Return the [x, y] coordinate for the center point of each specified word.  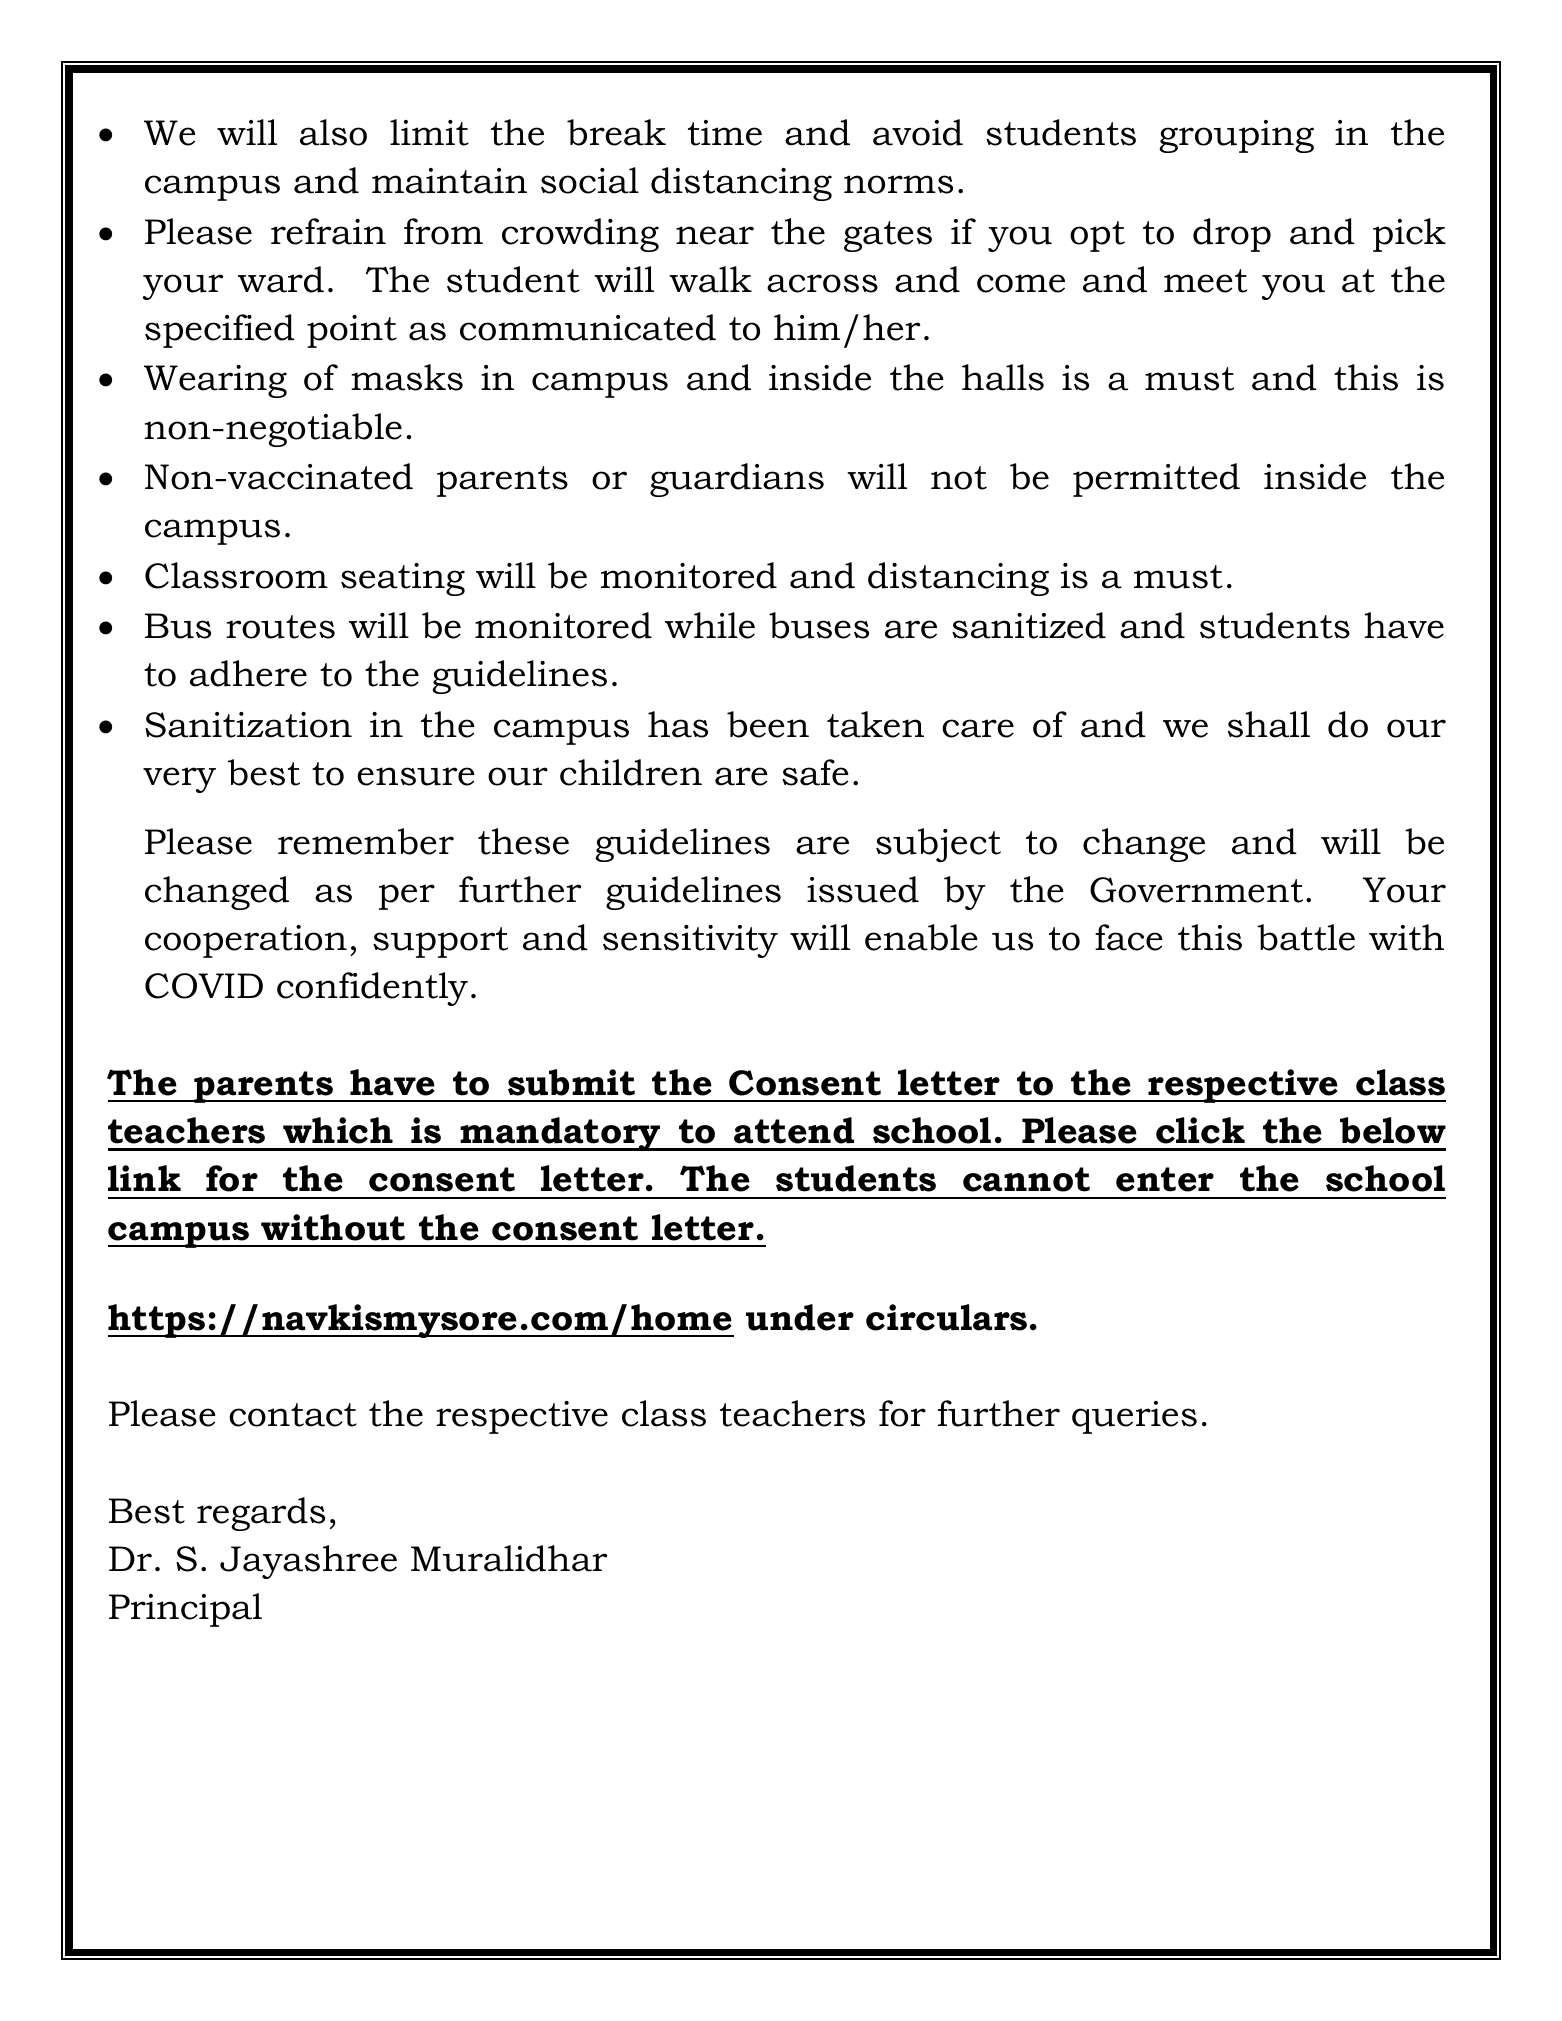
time [725, 133]
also [333, 132]
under [800, 1317]
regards [261, 1514]
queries [1134, 1417]
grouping [1237, 136]
